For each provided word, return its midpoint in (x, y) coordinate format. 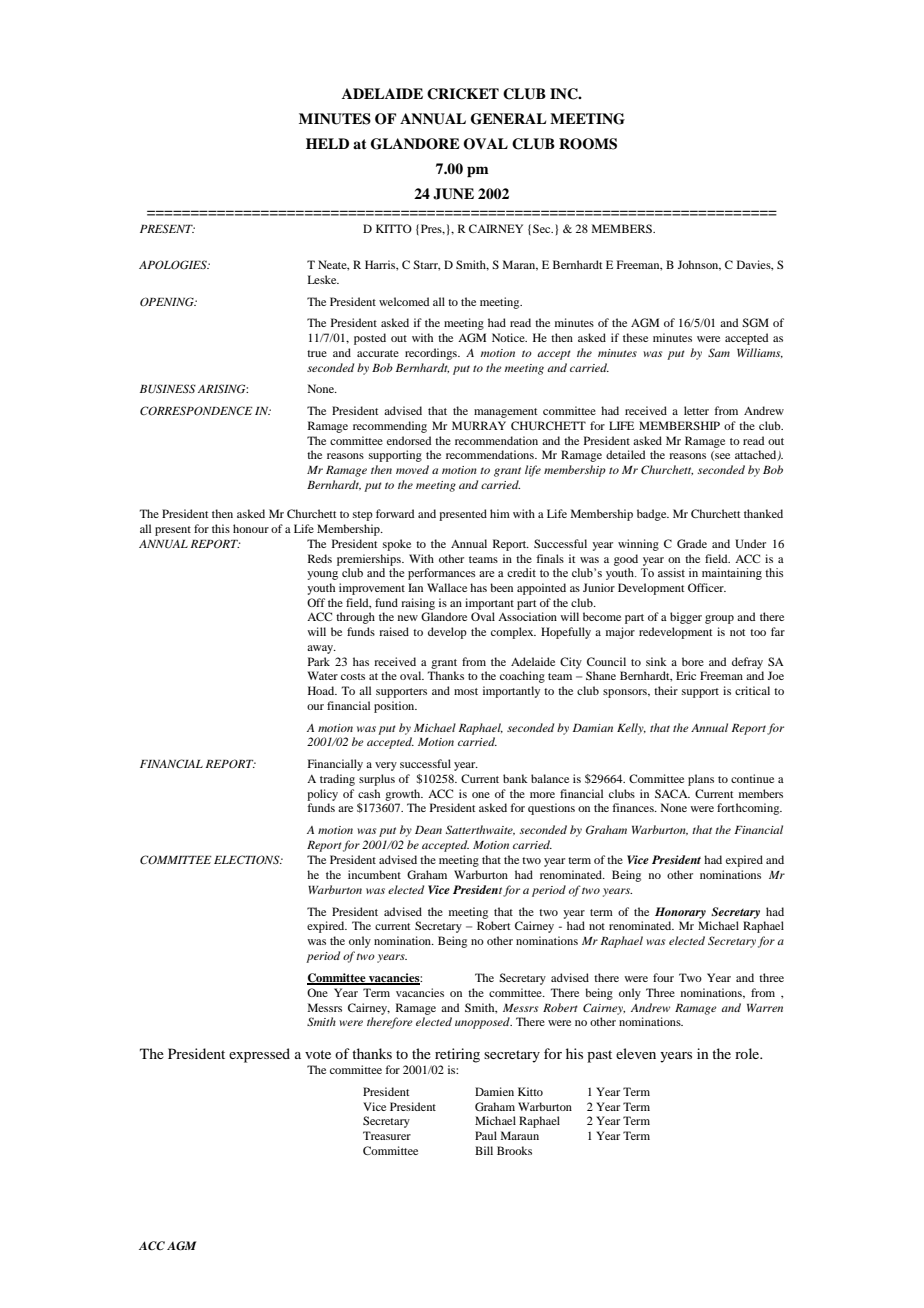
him (500, 513)
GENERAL (508, 119)
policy (322, 795)
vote (318, 1054)
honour (251, 528)
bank (515, 778)
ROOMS (588, 144)
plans (701, 780)
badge (653, 515)
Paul (486, 1135)
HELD (327, 143)
